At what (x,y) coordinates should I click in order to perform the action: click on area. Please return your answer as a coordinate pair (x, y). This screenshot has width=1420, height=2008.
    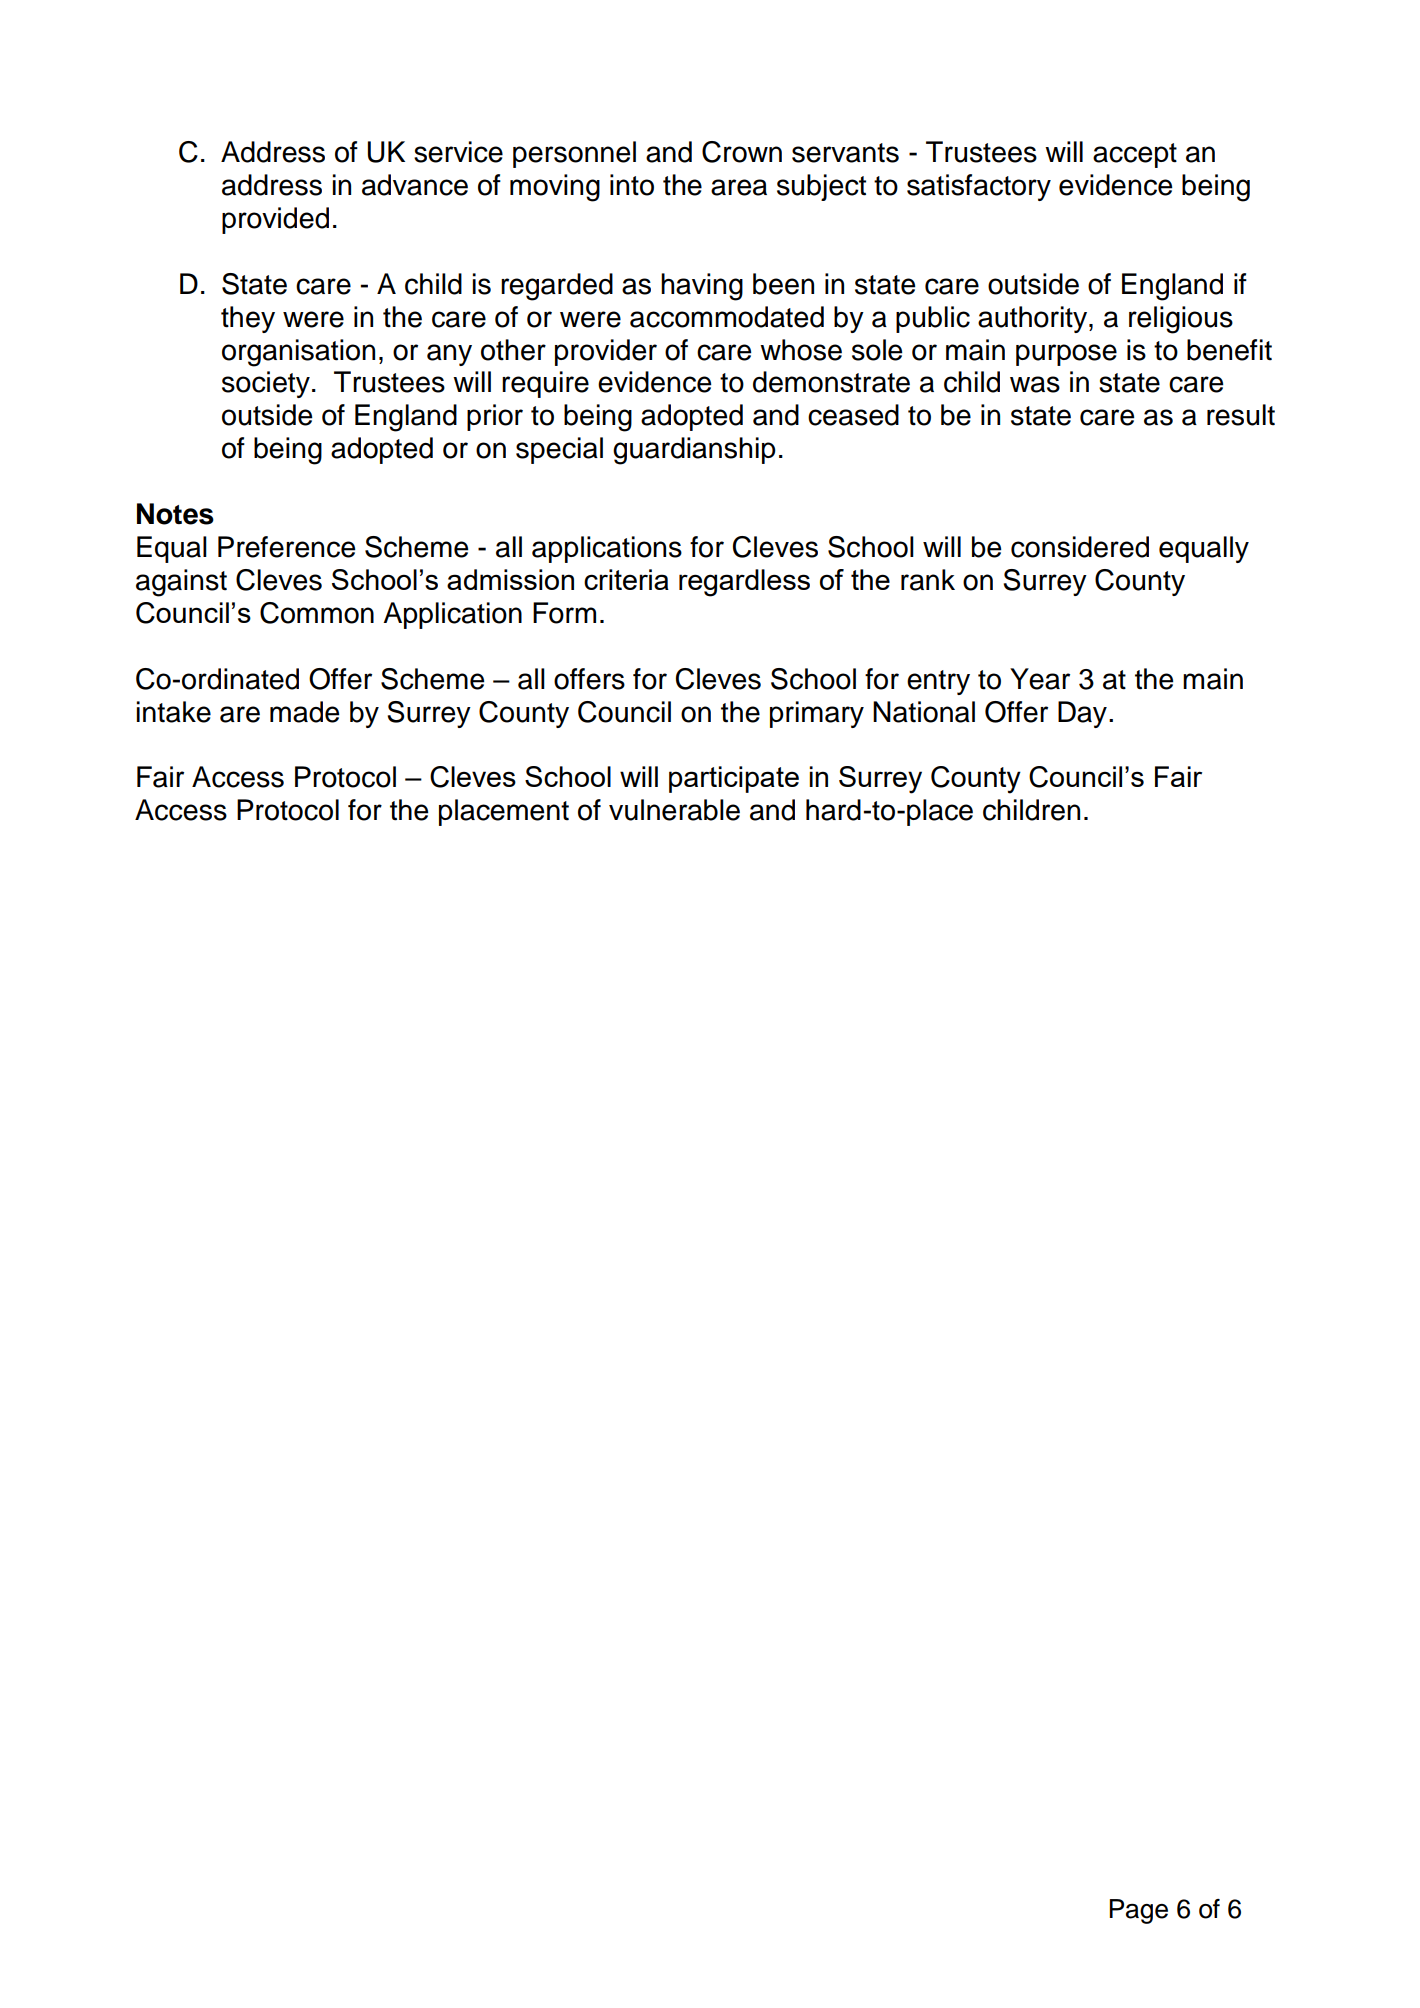
    Looking at the image, I should click on (739, 187).
